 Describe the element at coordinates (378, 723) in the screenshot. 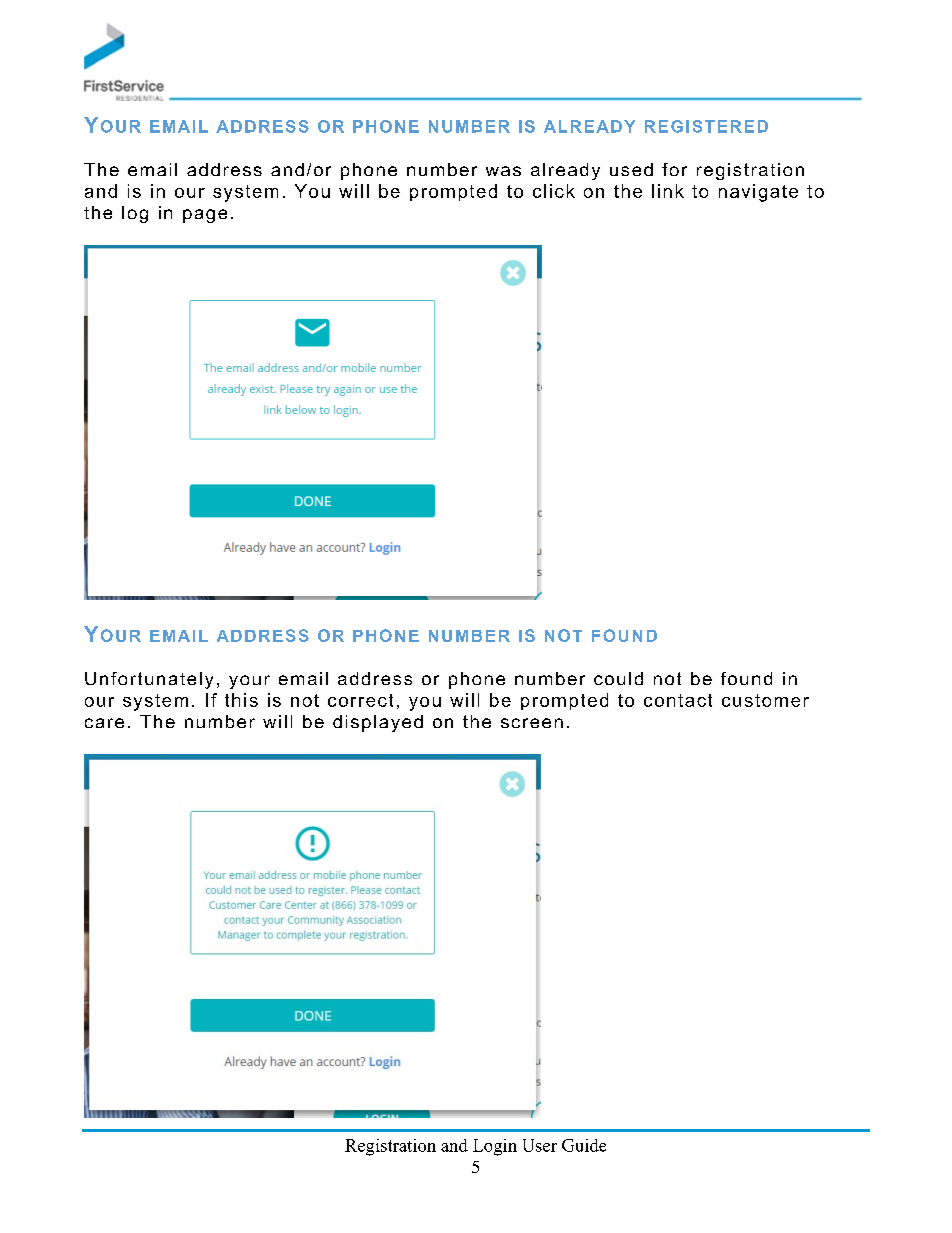

I see `displayed` at that location.
